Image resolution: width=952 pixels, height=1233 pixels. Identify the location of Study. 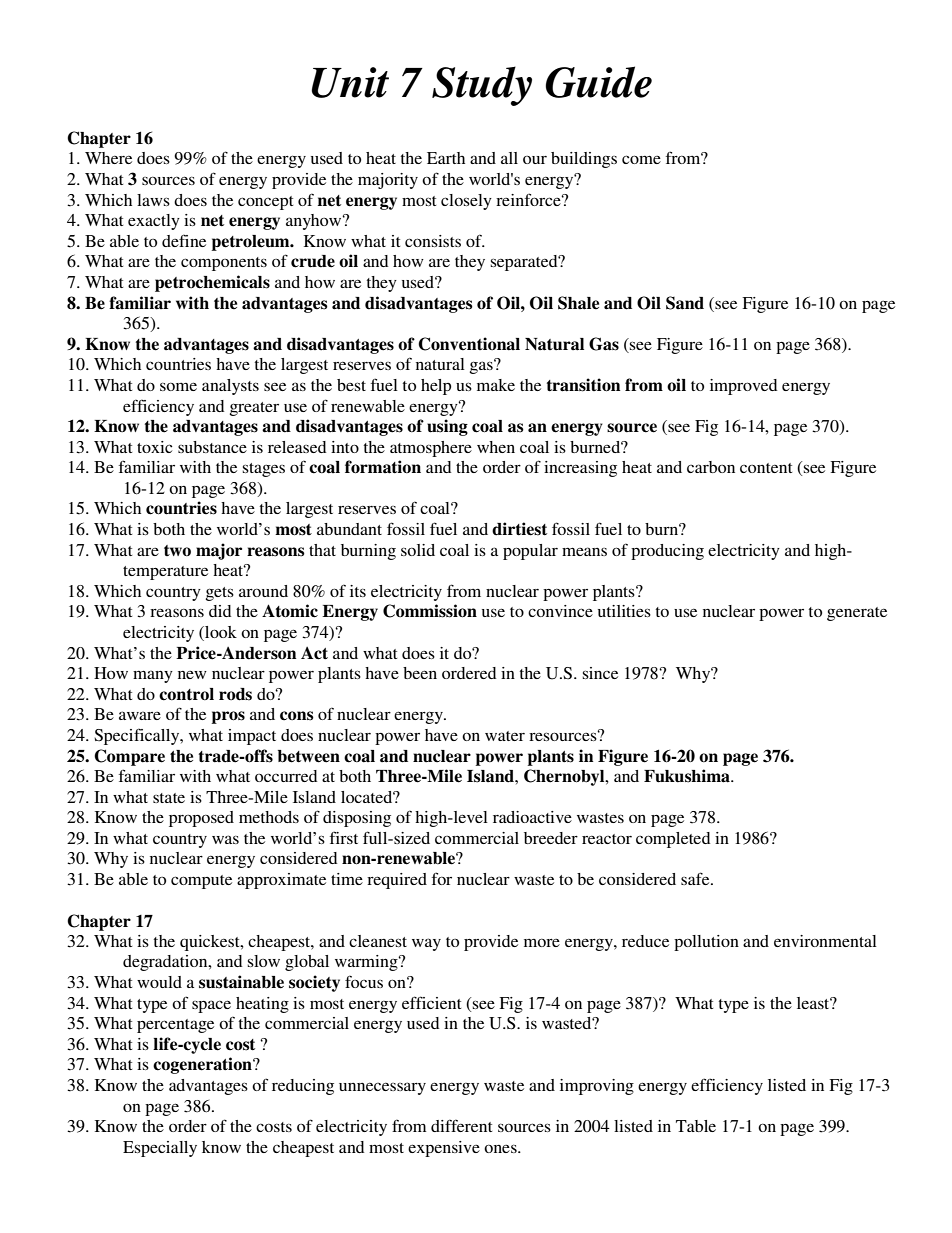
(482, 86).
